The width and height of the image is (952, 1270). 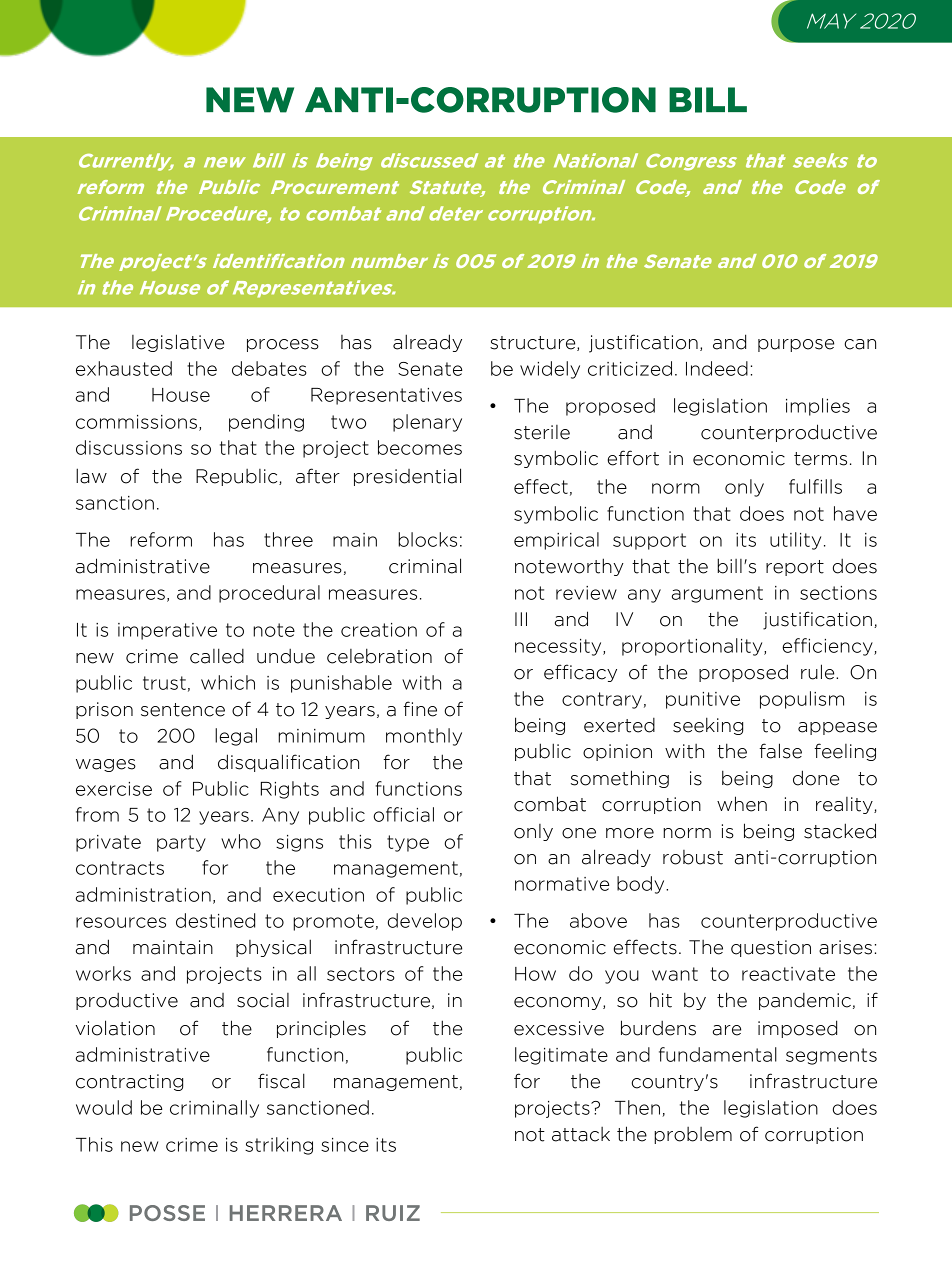 I want to click on argument, so click(x=717, y=594).
